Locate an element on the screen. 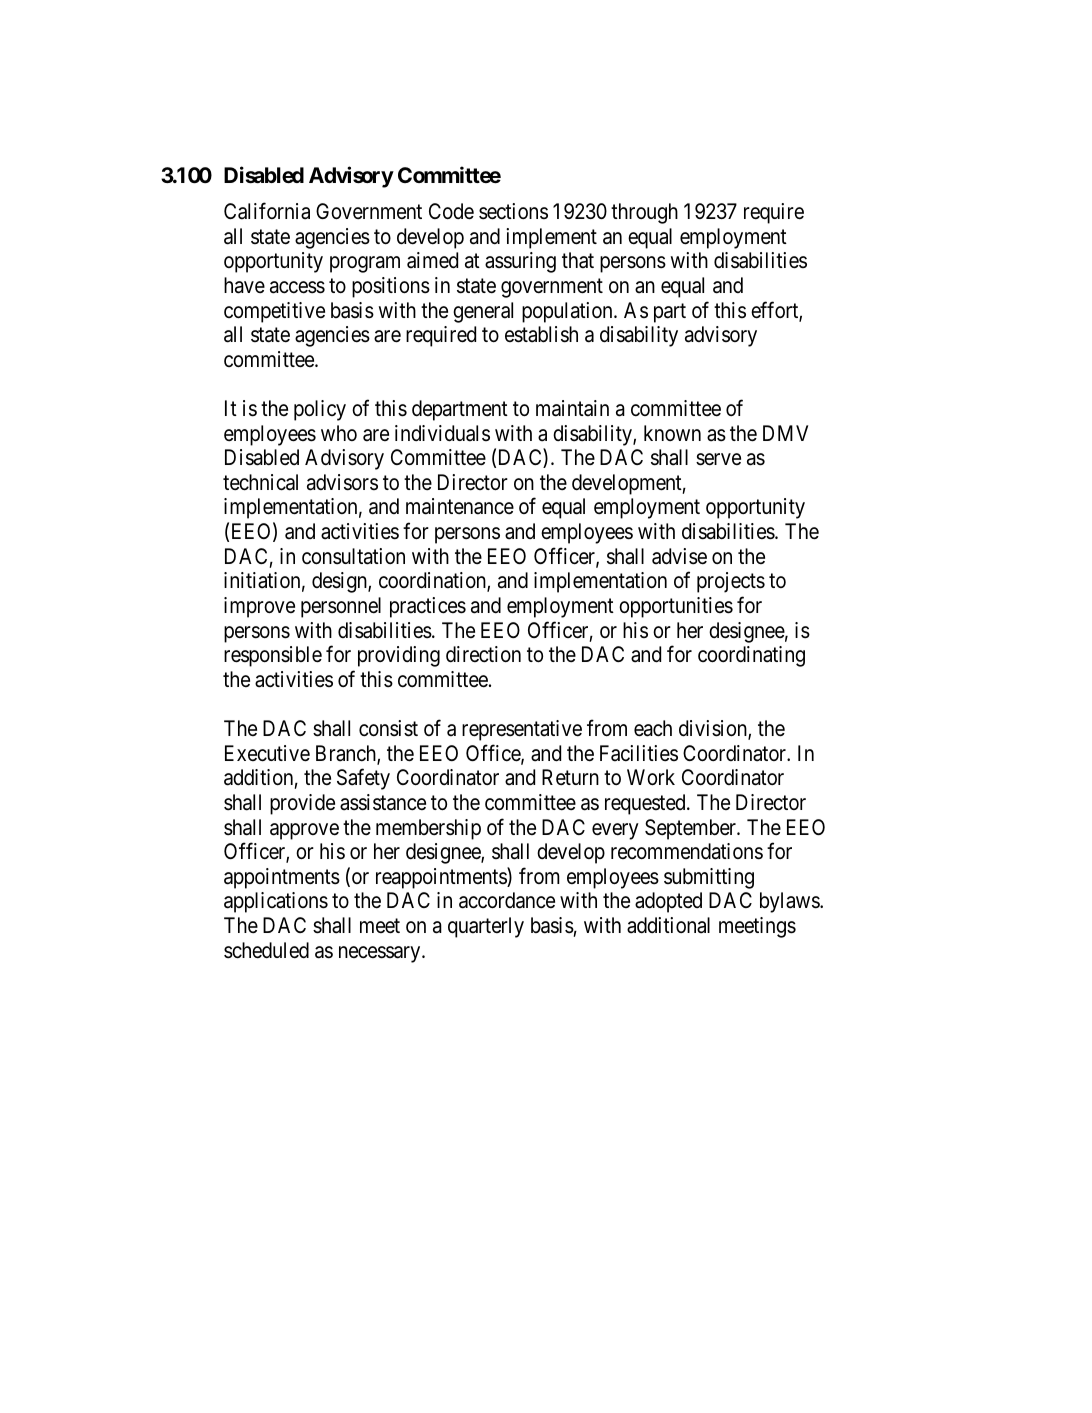 This screenshot has height=1413, width=1092. known is located at coordinates (672, 433).
